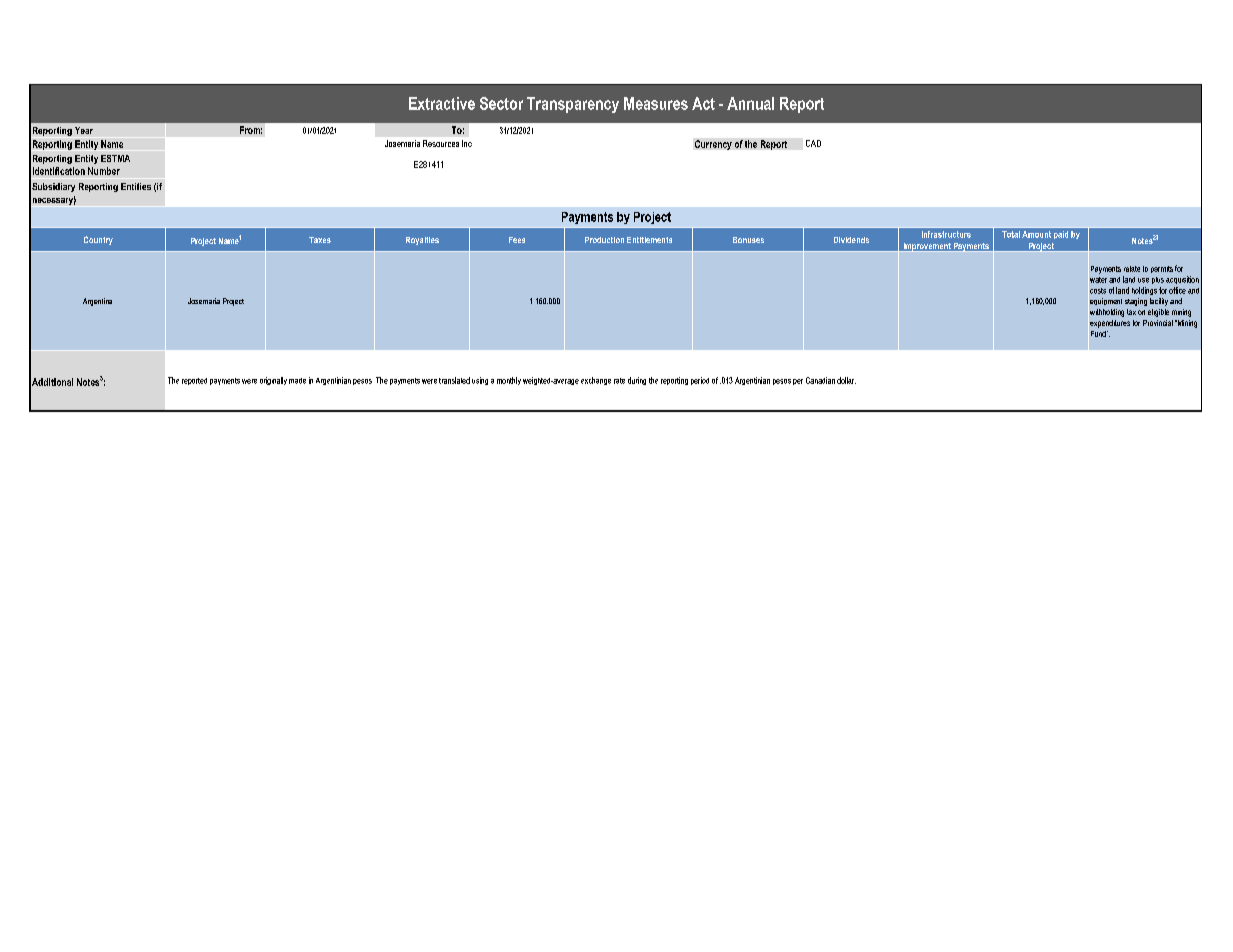 This page has width=1233, height=952. I want to click on Annual, so click(750, 103).
